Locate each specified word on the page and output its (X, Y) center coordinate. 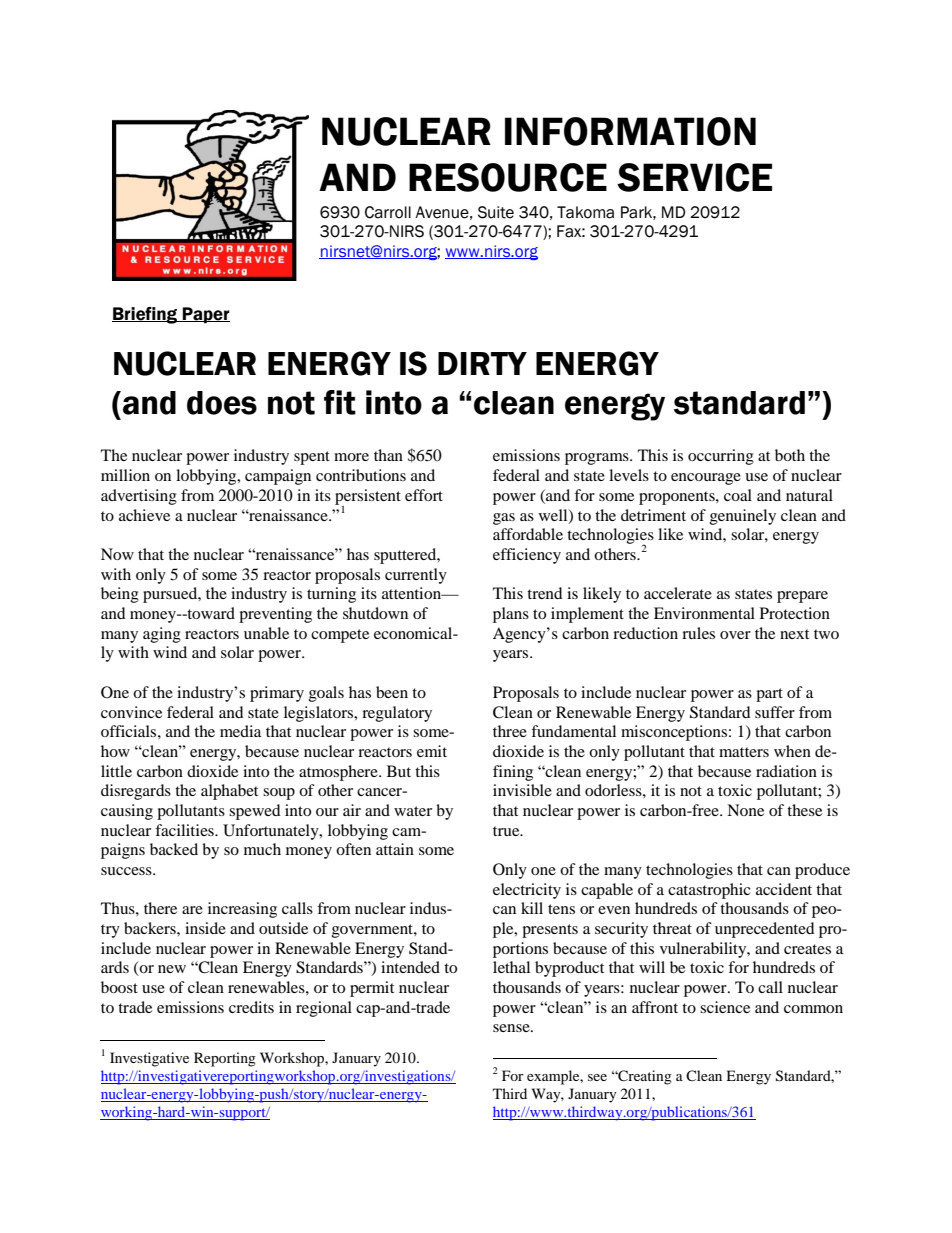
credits (251, 1007)
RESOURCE (508, 177)
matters (744, 752)
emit (432, 751)
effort (424, 495)
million (125, 475)
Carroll (388, 212)
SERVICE (694, 177)
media (240, 731)
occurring (721, 457)
